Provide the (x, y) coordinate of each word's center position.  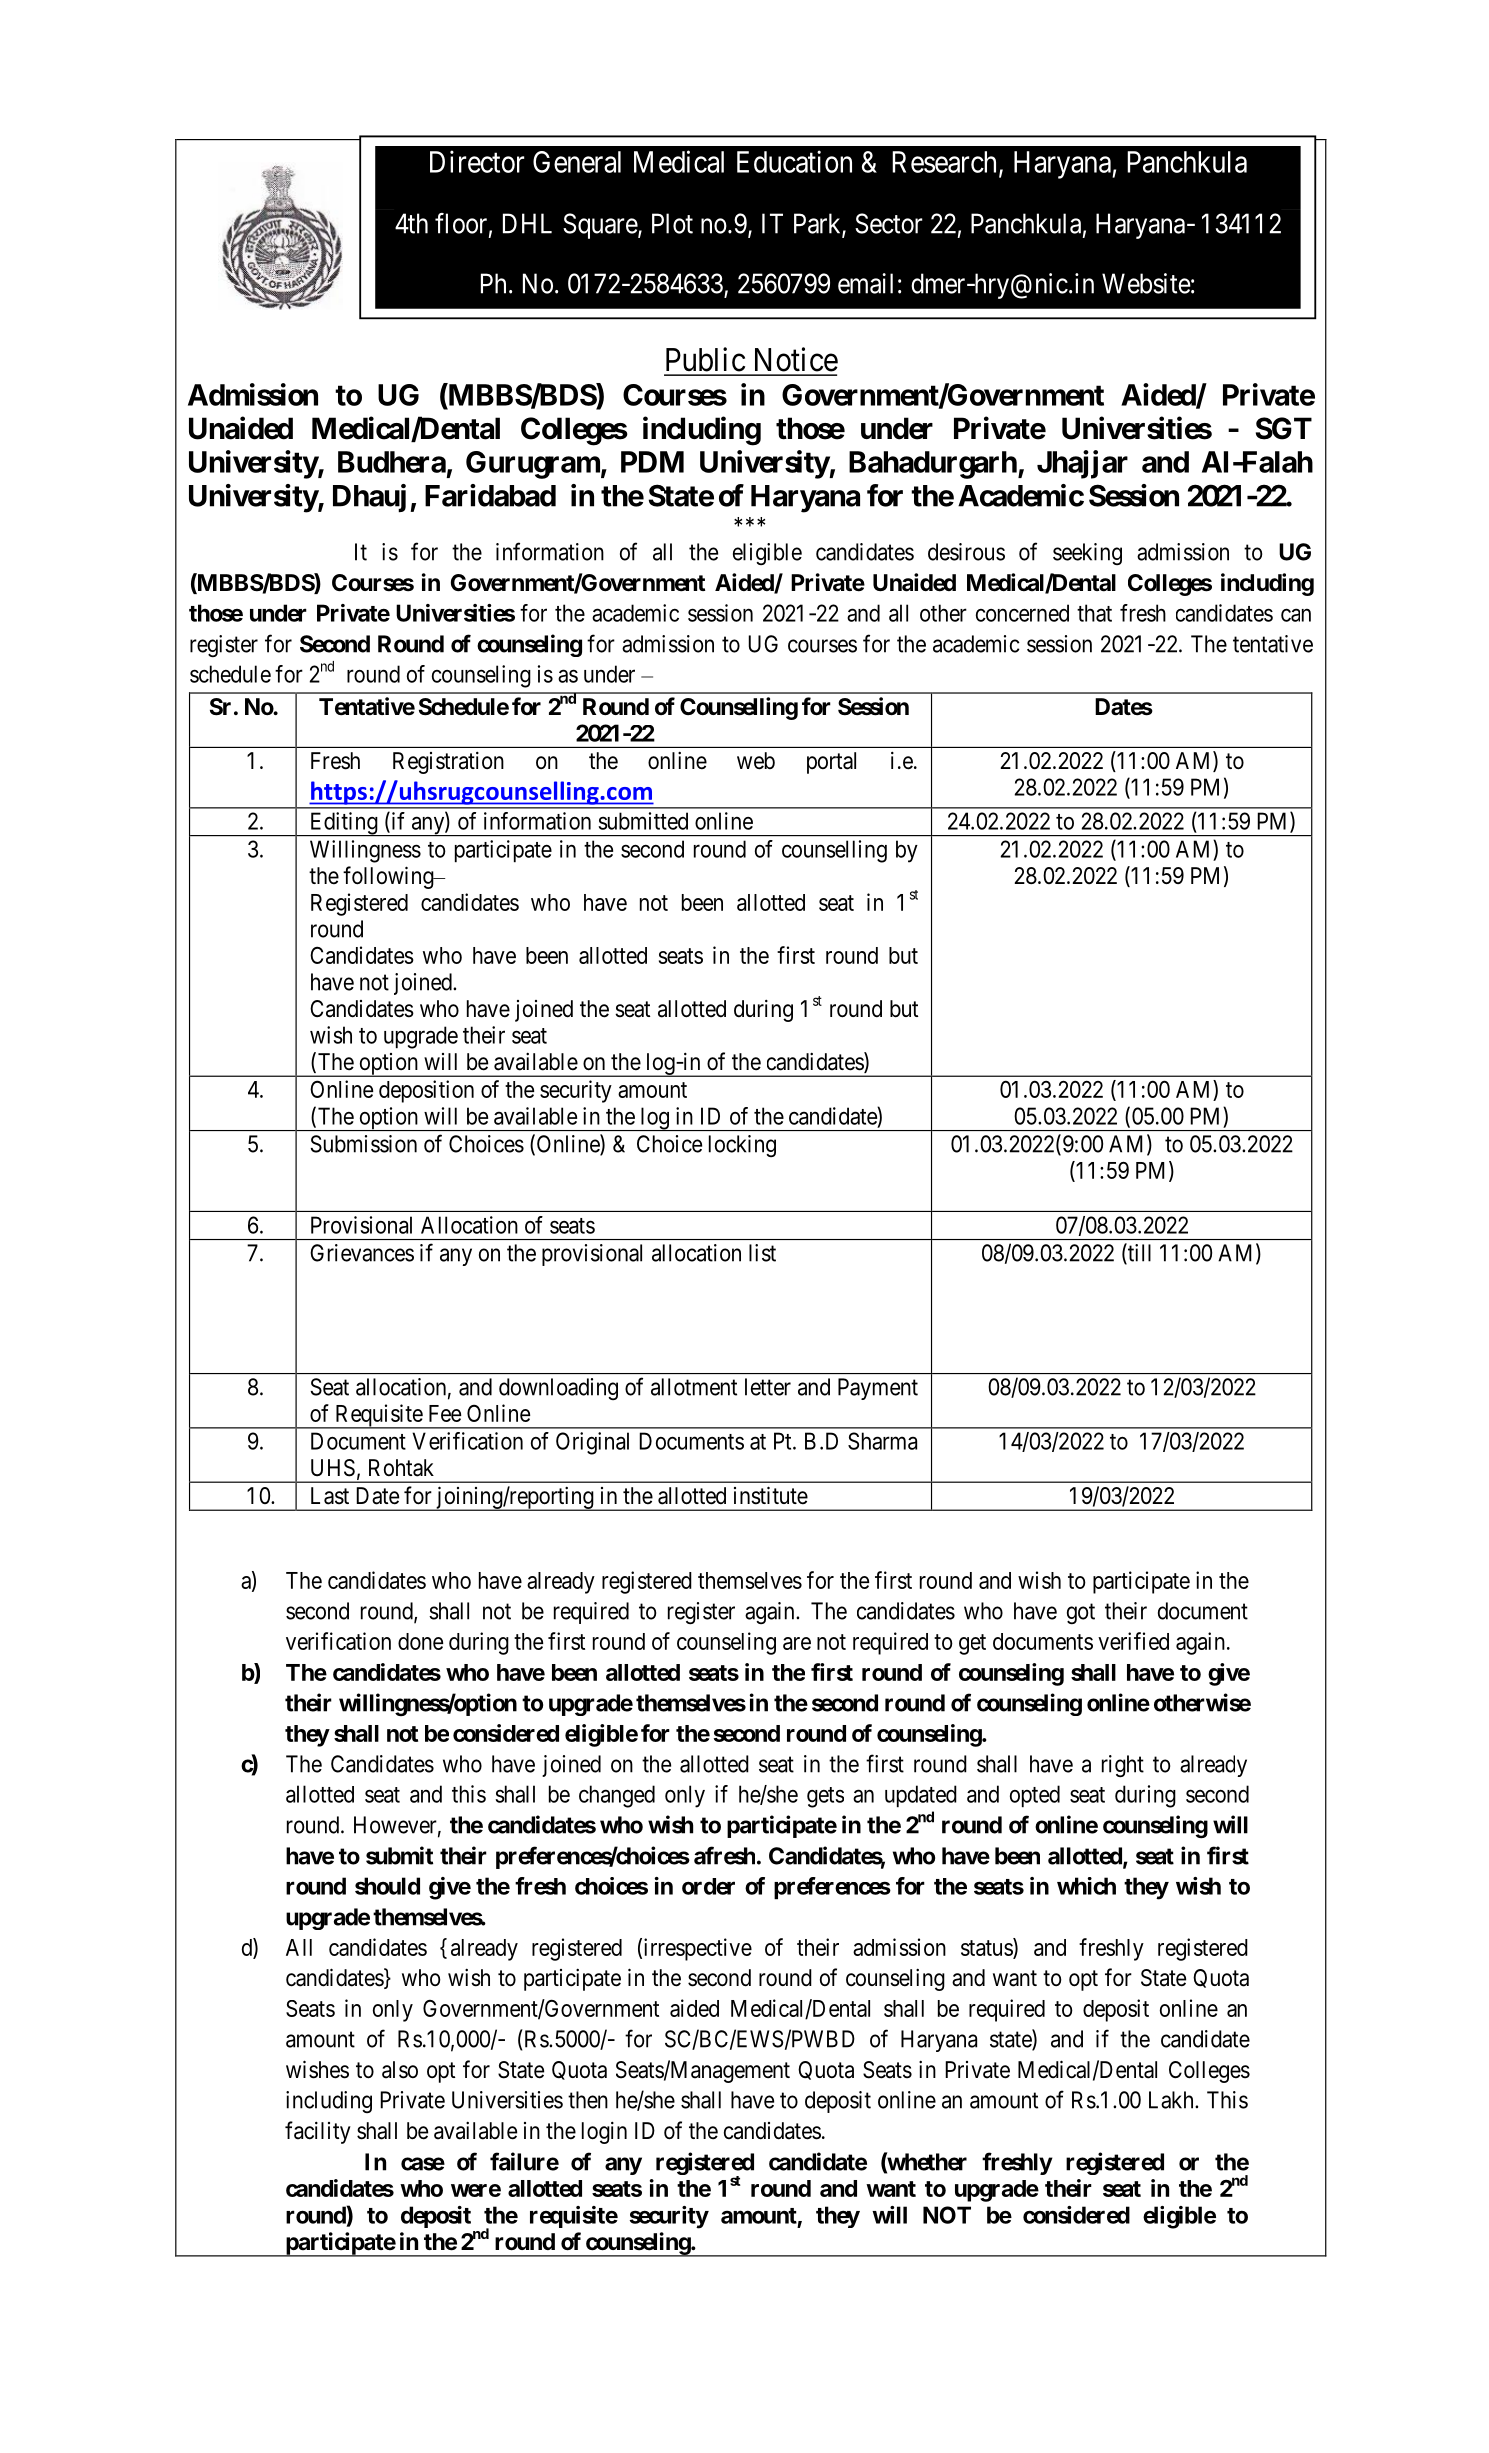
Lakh (1172, 2100)
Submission (364, 1144)
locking (742, 1146)
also (400, 2070)
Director (477, 161)
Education (794, 161)
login (604, 2133)
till (1138, 1253)
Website (1146, 283)
